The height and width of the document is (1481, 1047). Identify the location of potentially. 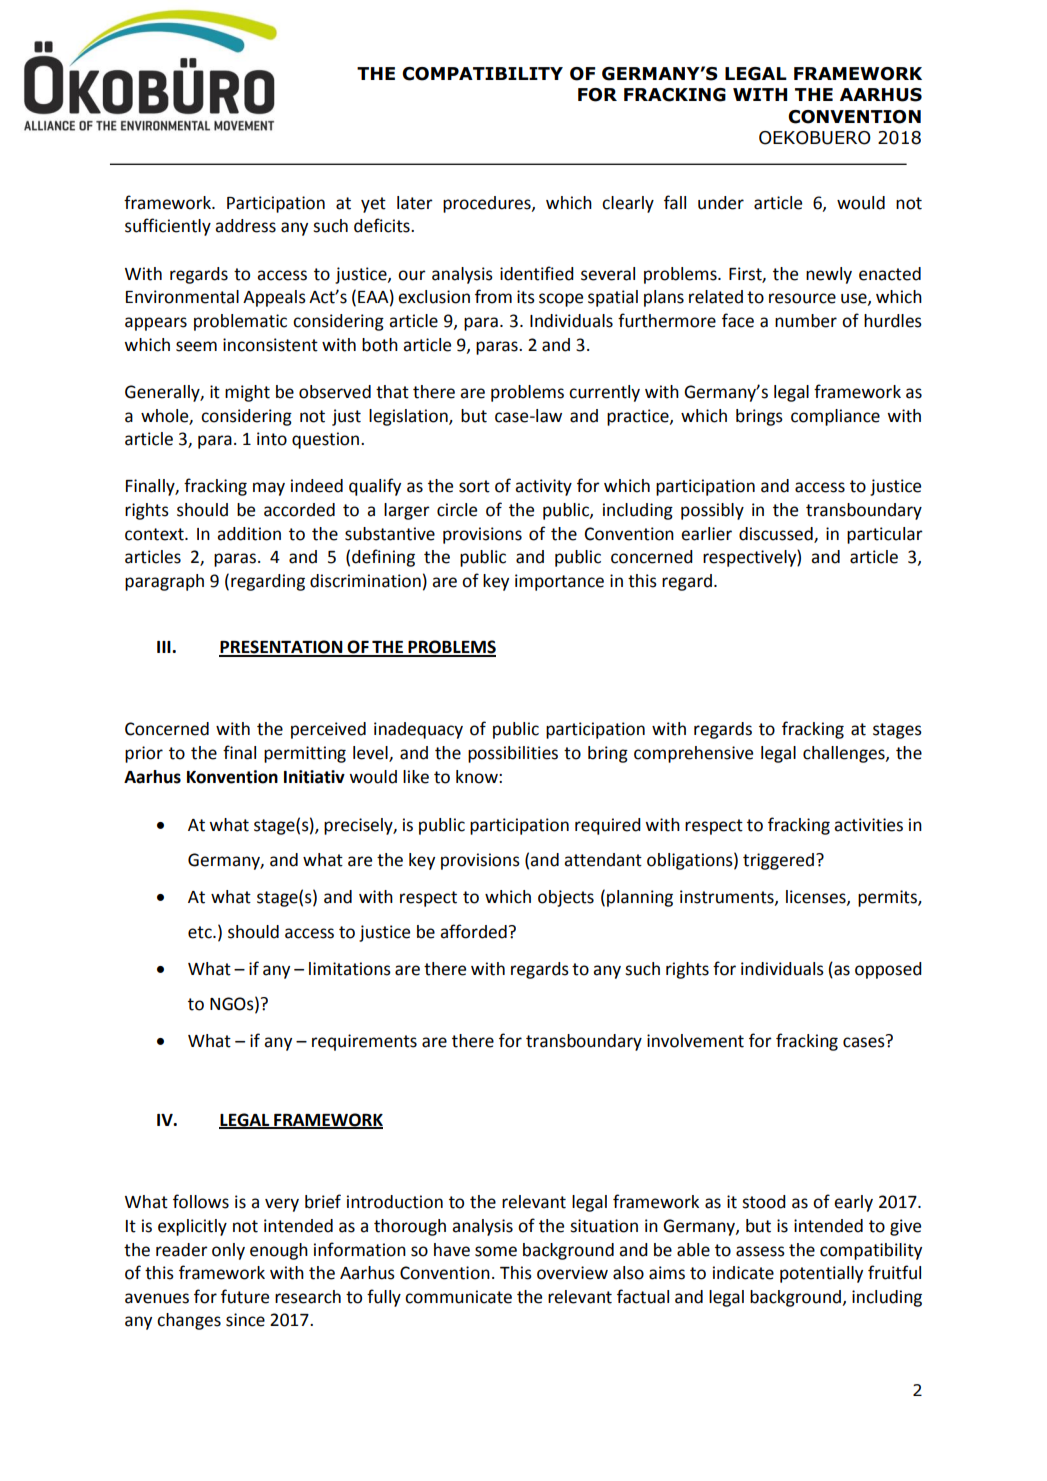
(821, 1274).
